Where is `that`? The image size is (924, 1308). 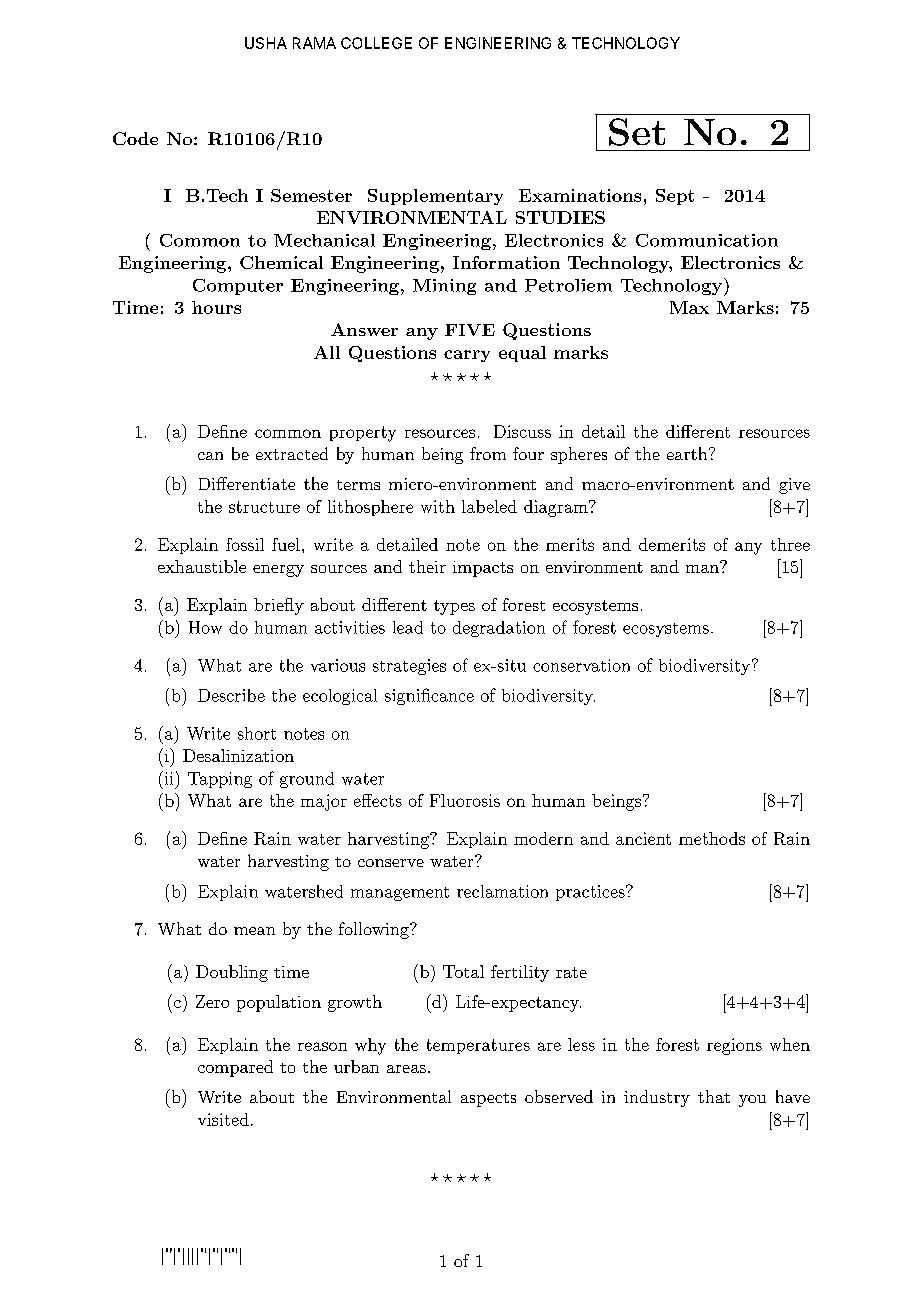 that is located at coordinates (714, 1096).
